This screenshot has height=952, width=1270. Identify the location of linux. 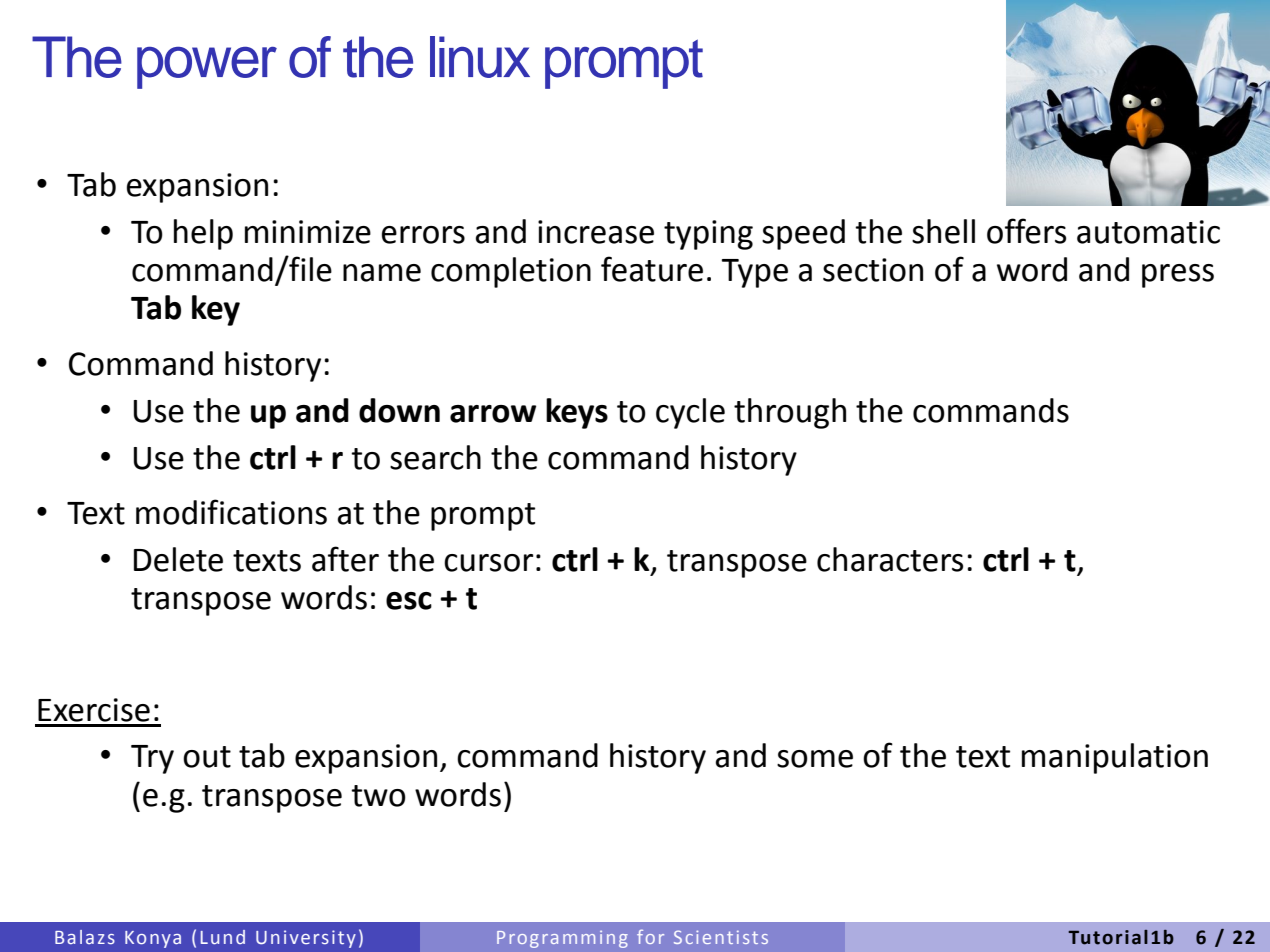
(480, 57).
